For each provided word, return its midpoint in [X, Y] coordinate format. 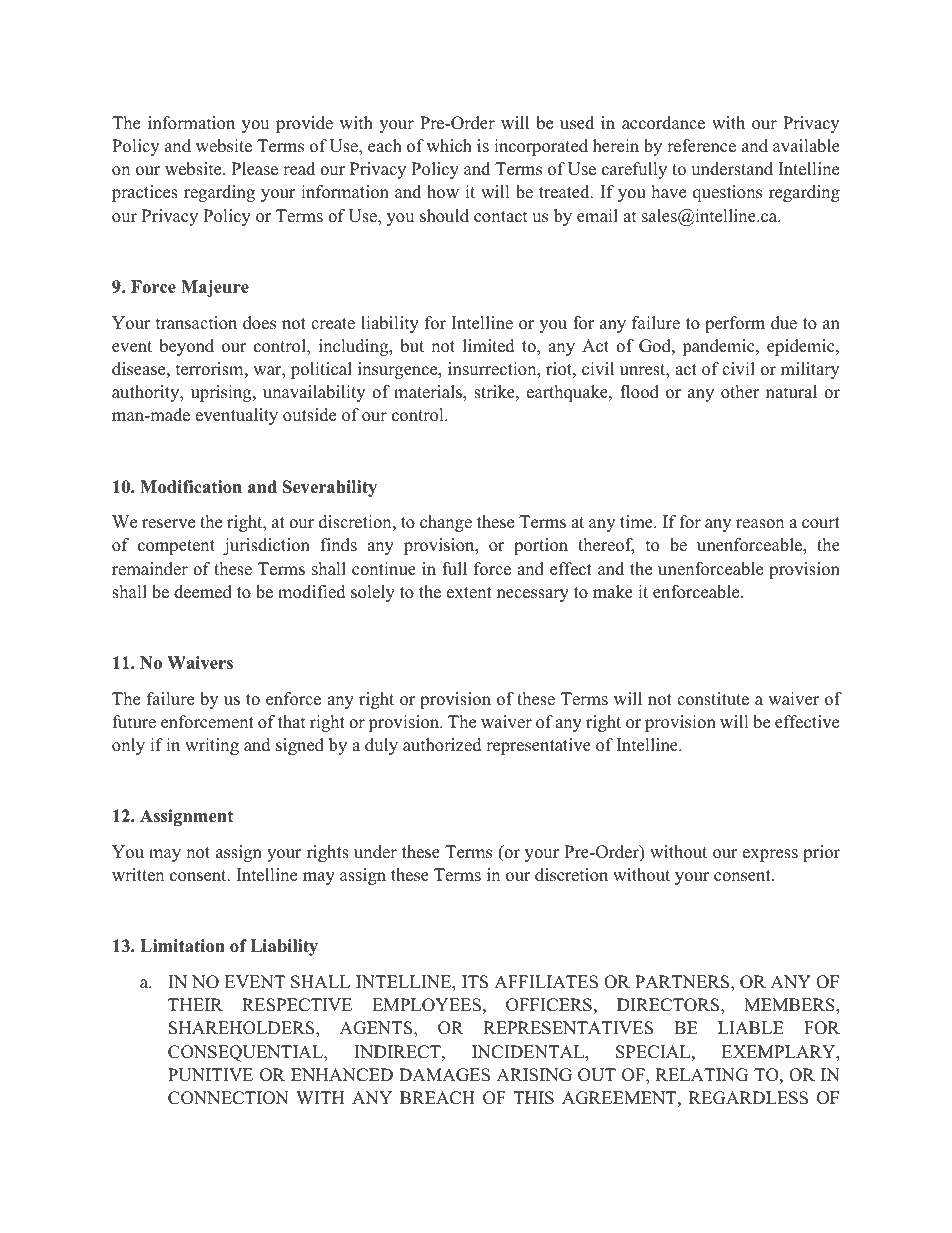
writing [212, 746]
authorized [442, 745]
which [449, 146]
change [446, 523]
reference [701, 146]
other [740, 392]
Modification [191, 487]
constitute [713, 699]
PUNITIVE [210, 1075]
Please [254, 169]
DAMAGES [444, 1075]
